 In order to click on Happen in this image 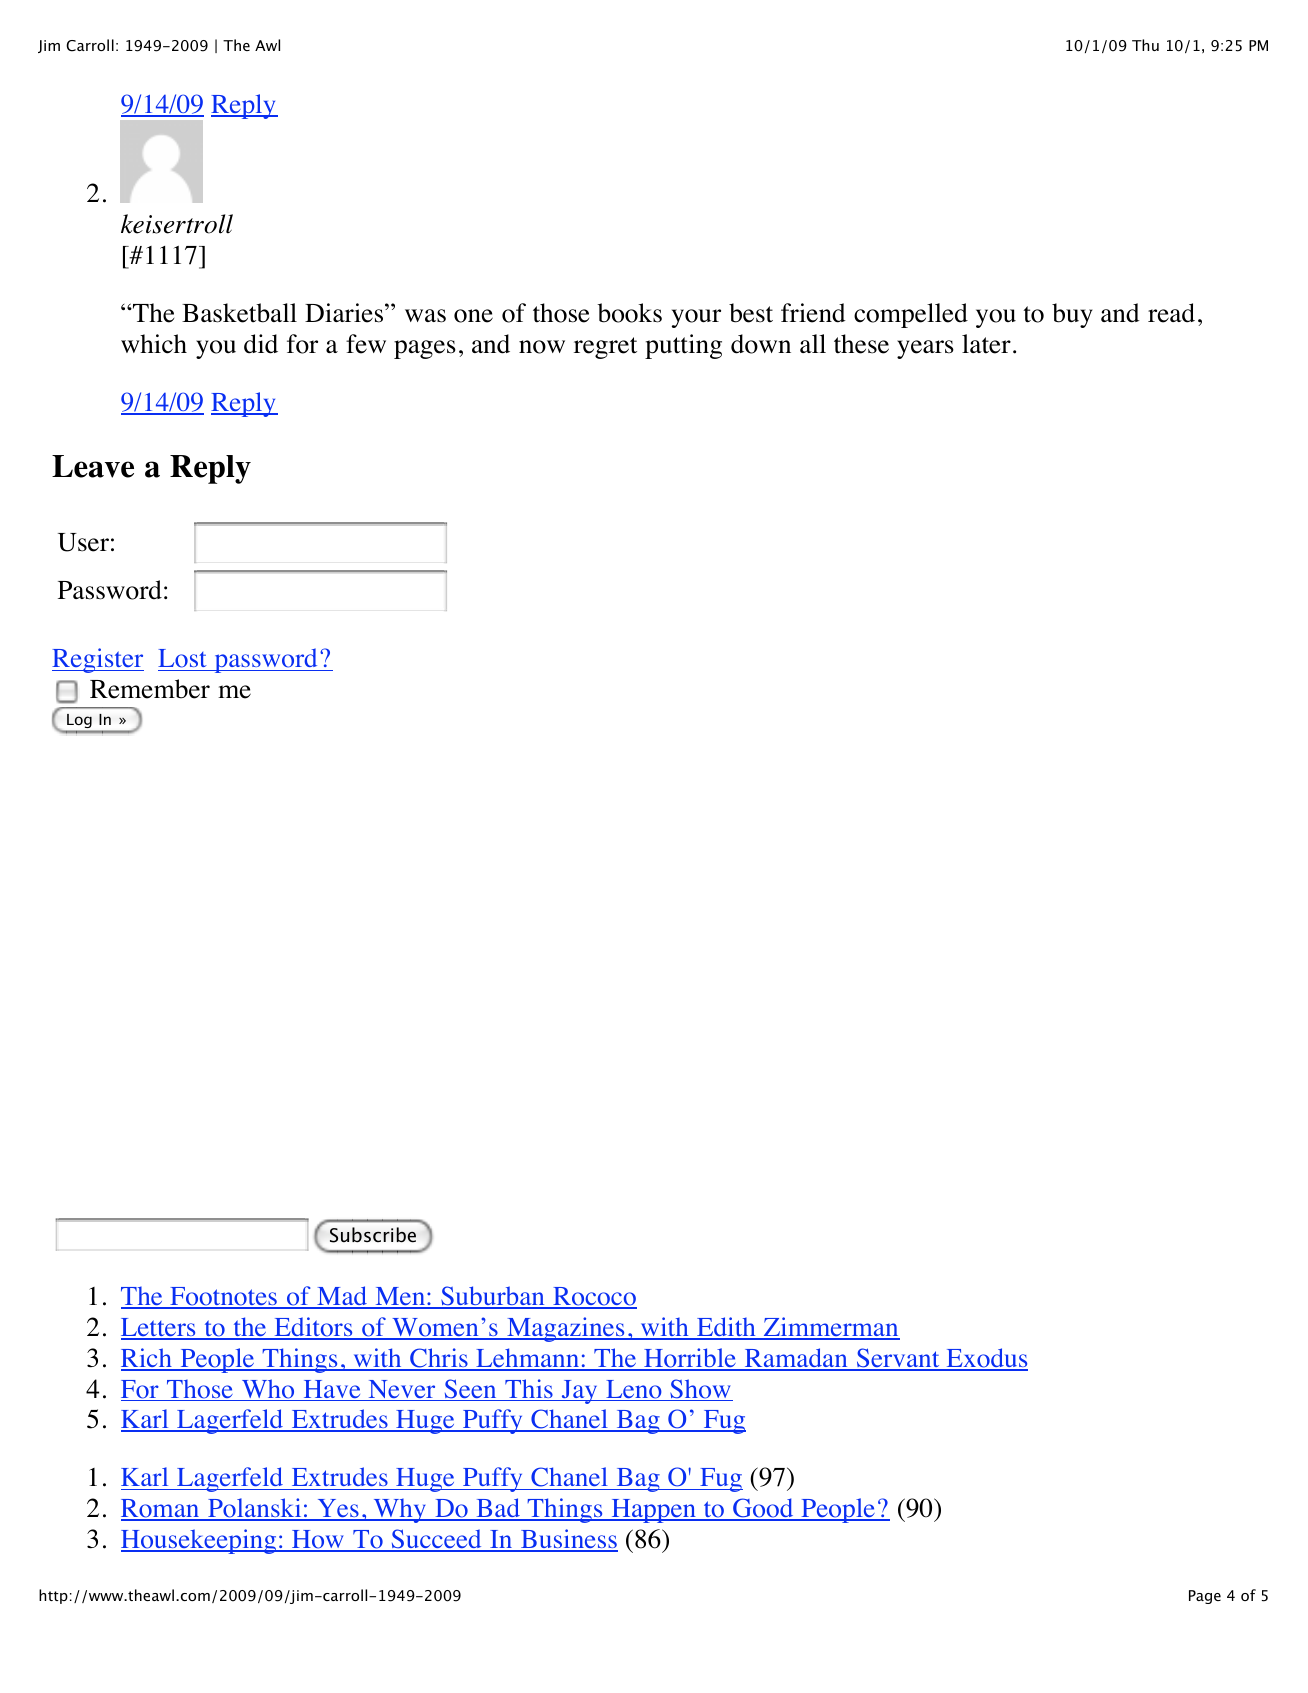, I will do `click(653, 1511)`.
